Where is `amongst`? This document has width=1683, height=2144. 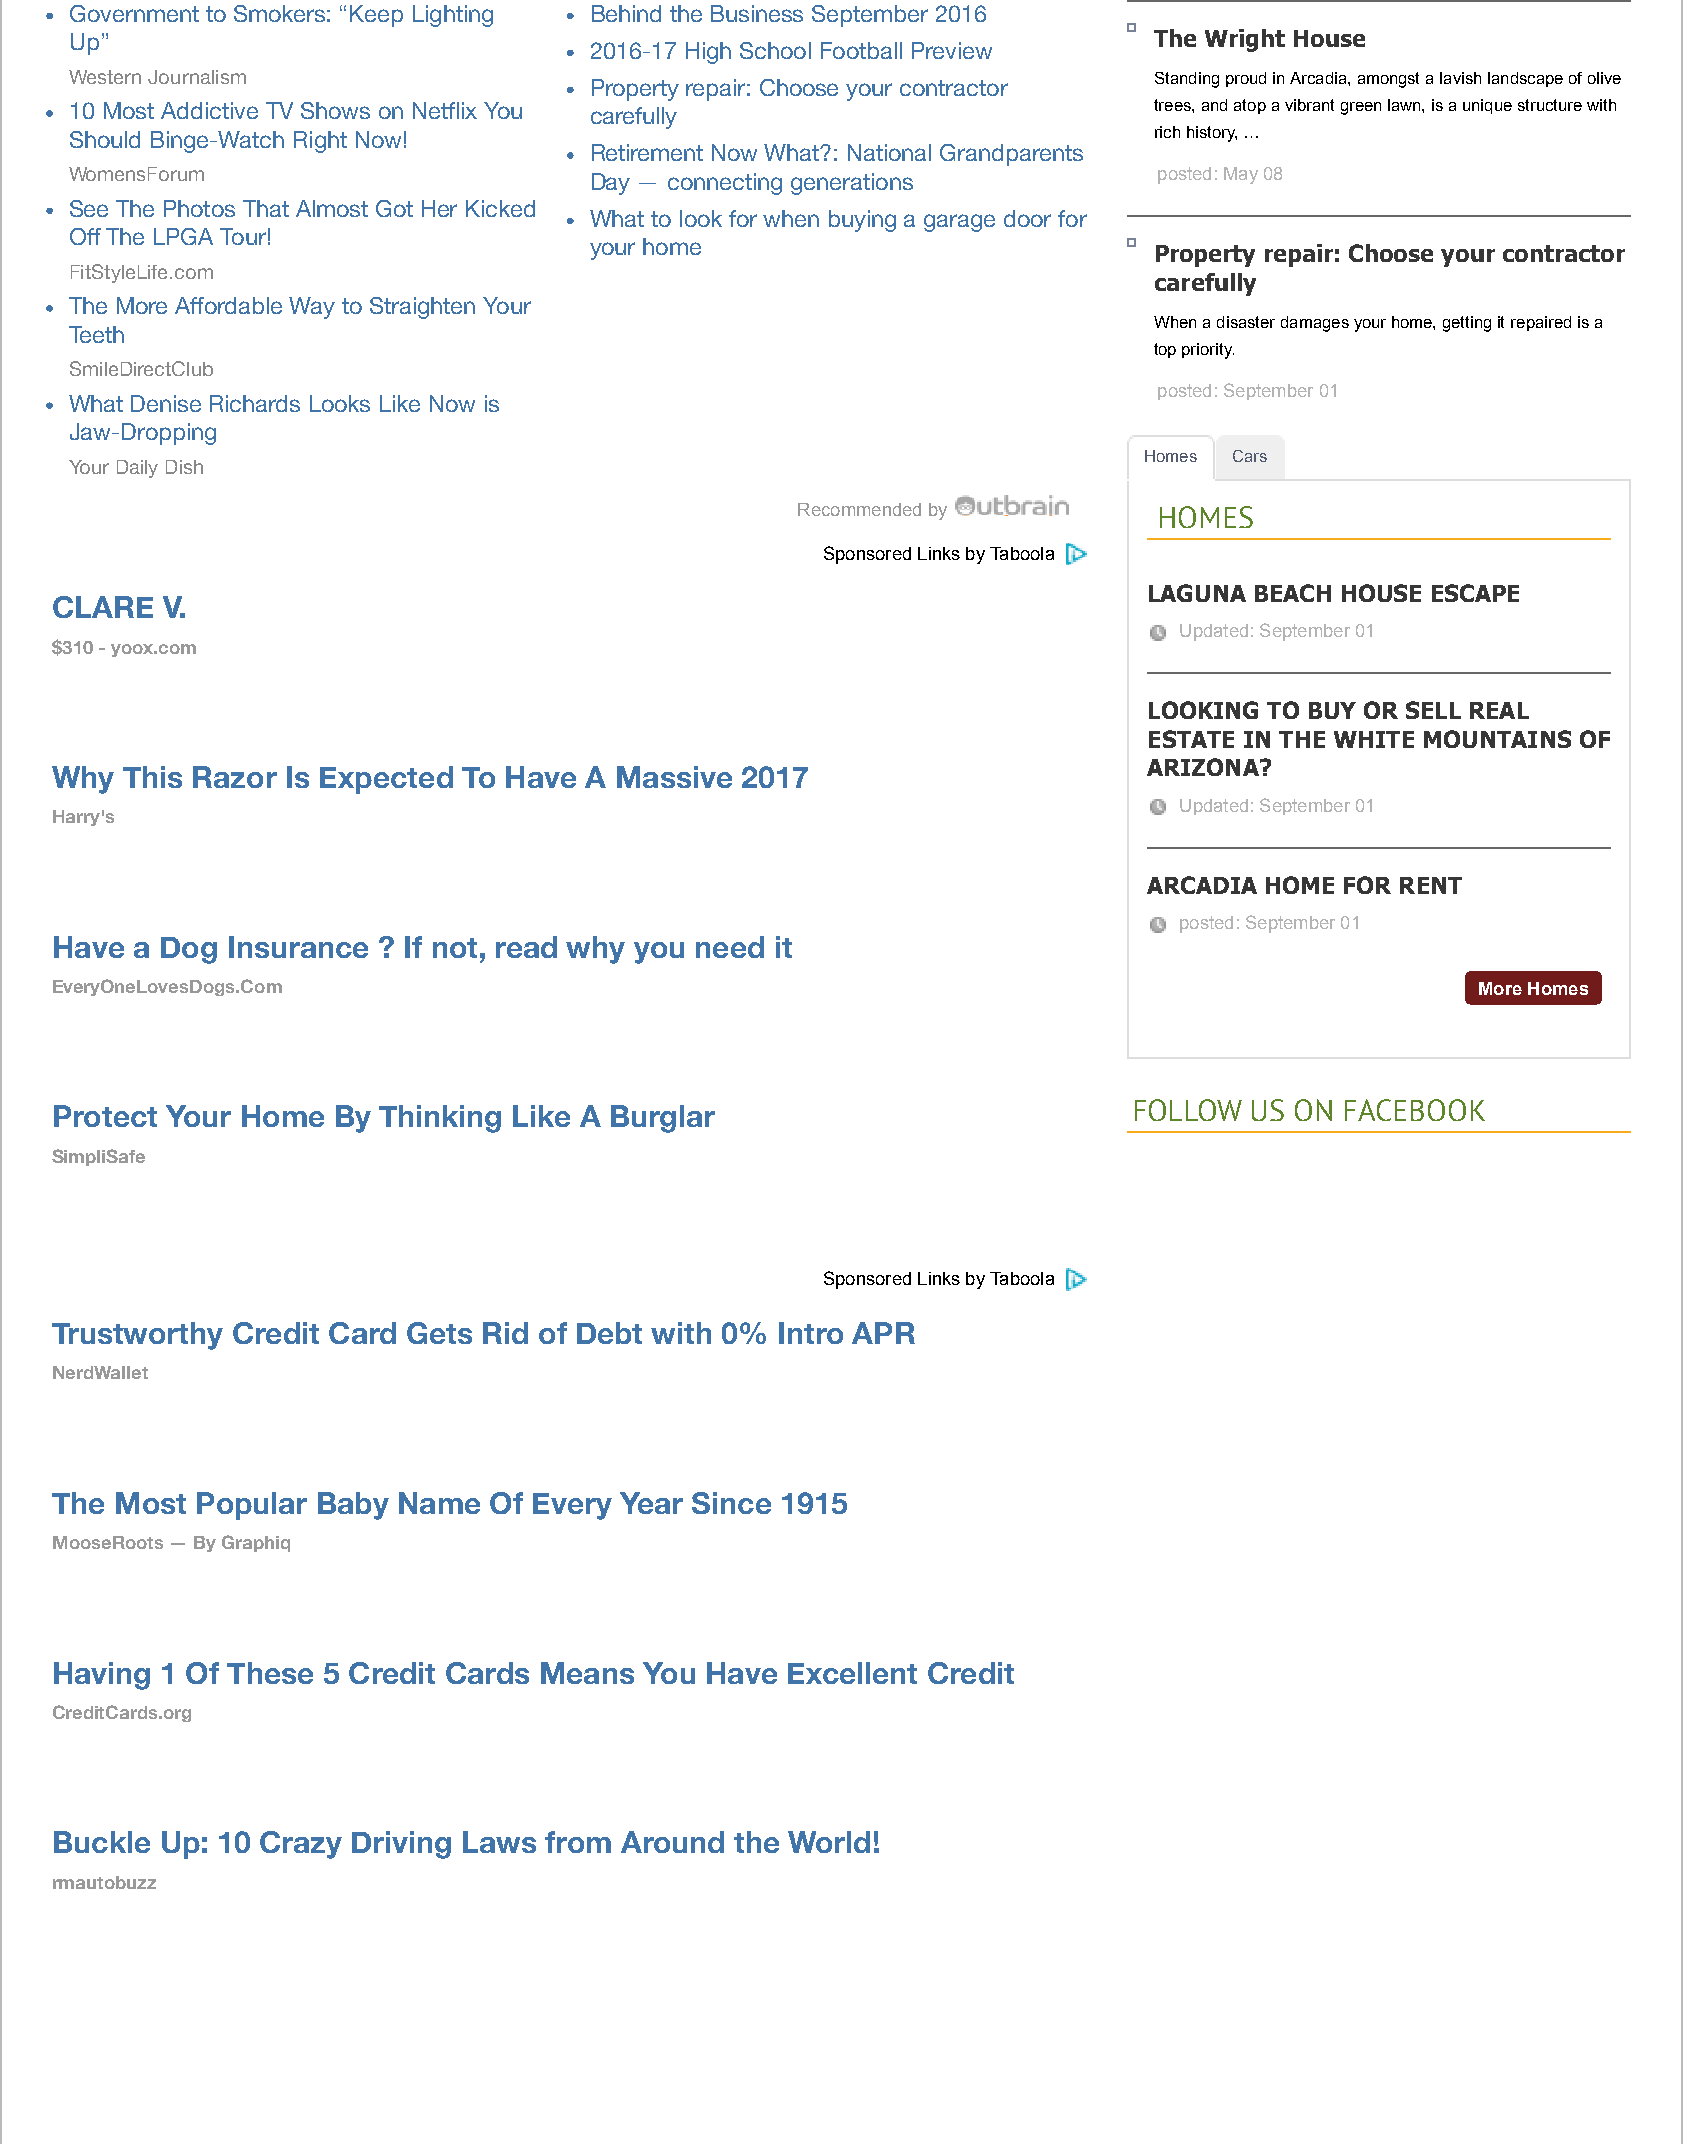 amongst is located at coordinates (1388, 80).
